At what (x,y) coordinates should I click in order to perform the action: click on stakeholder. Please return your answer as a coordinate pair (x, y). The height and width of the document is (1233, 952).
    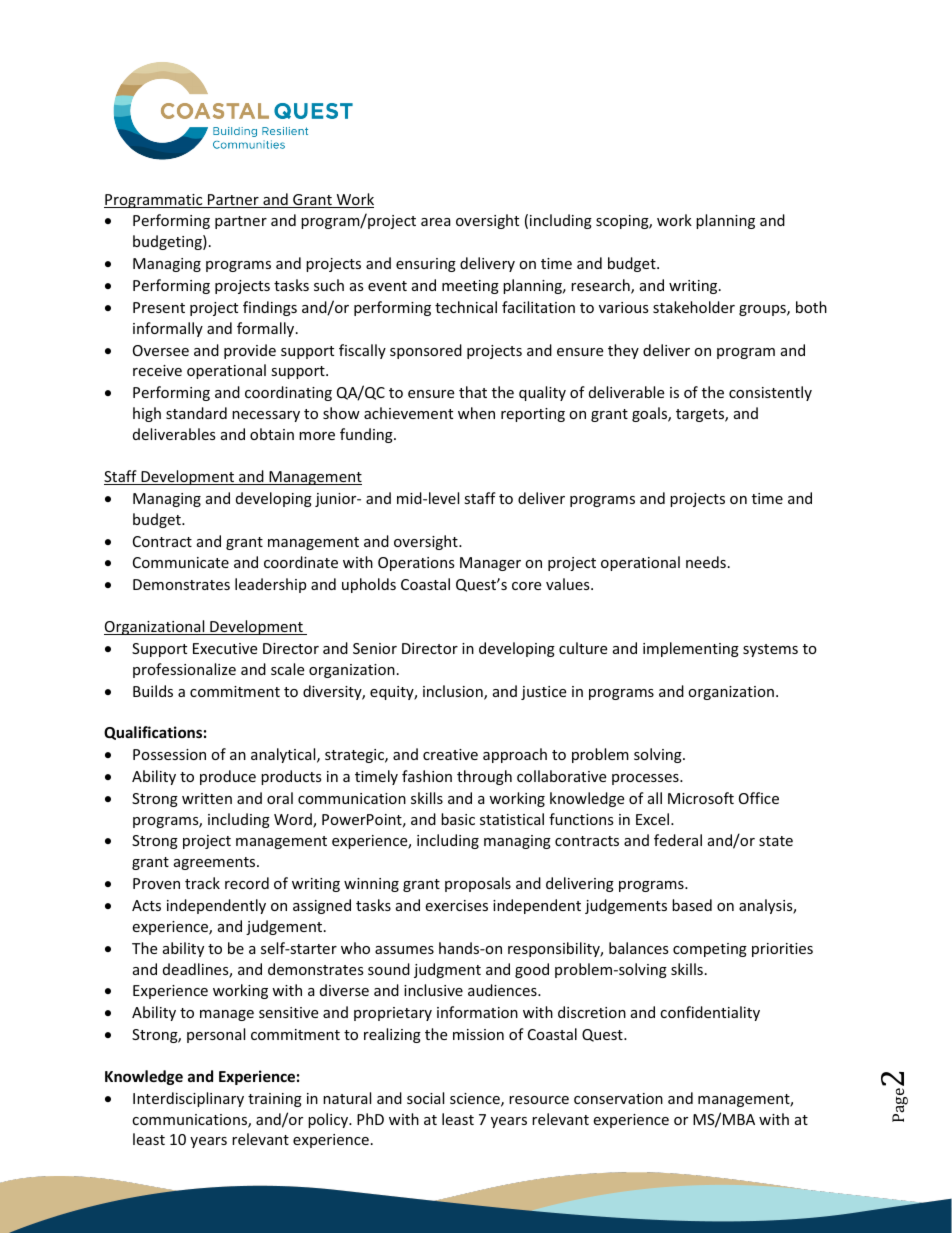
    Looking at the image, I should click on (694, 307).
